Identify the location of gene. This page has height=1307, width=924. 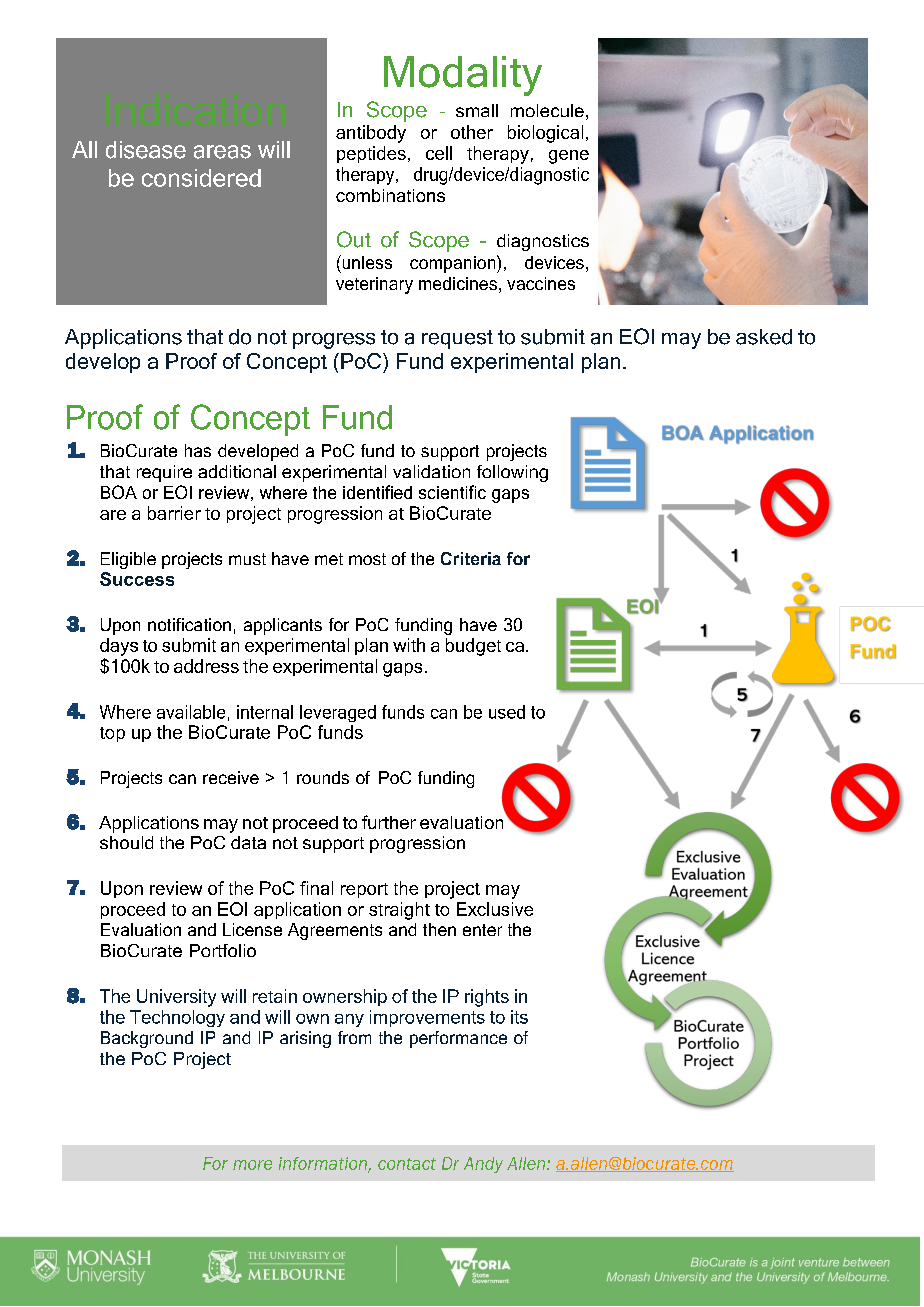
(569, 157).
